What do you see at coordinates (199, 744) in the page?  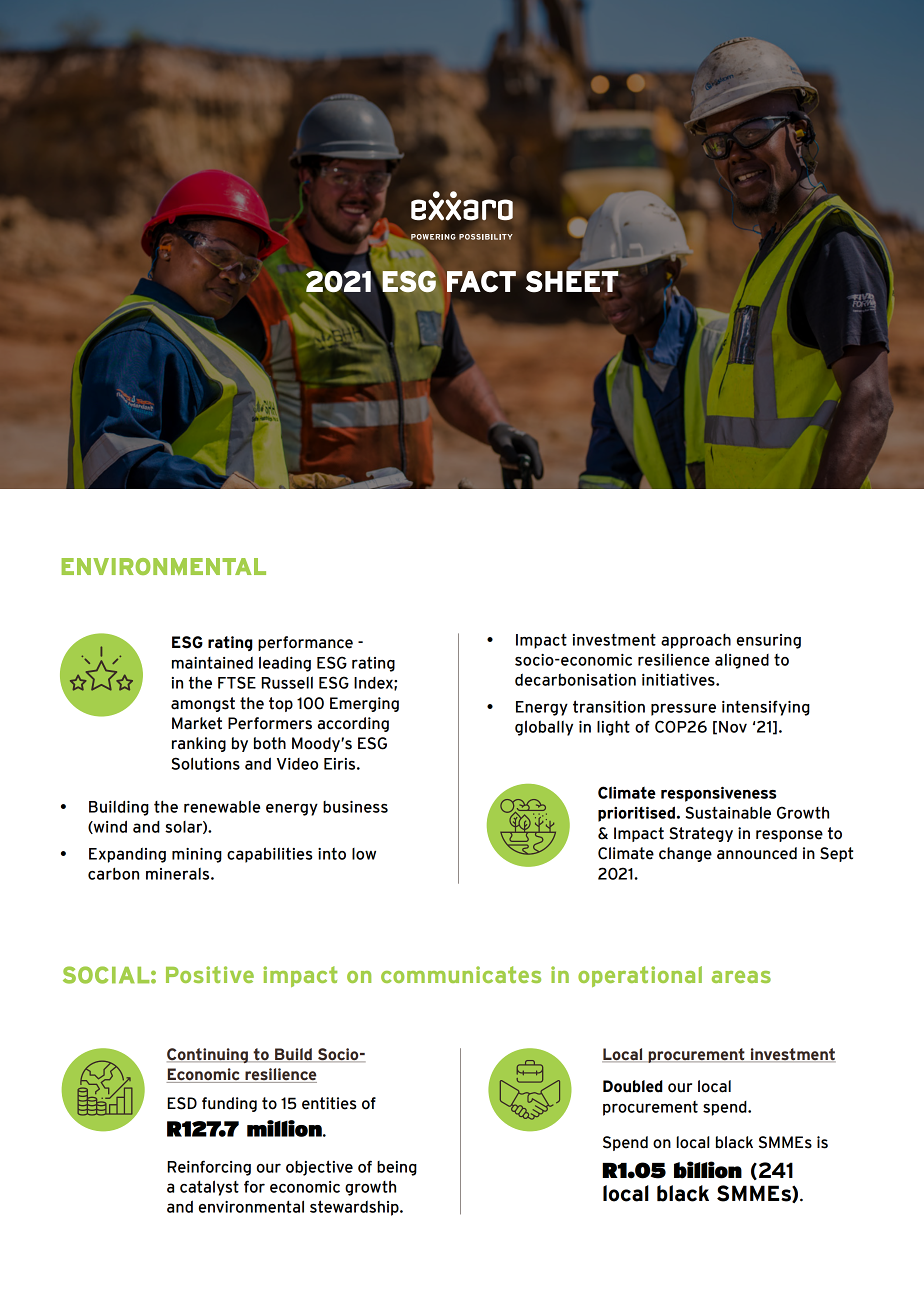 I see `ranking` at bounding box center [199, 744].
